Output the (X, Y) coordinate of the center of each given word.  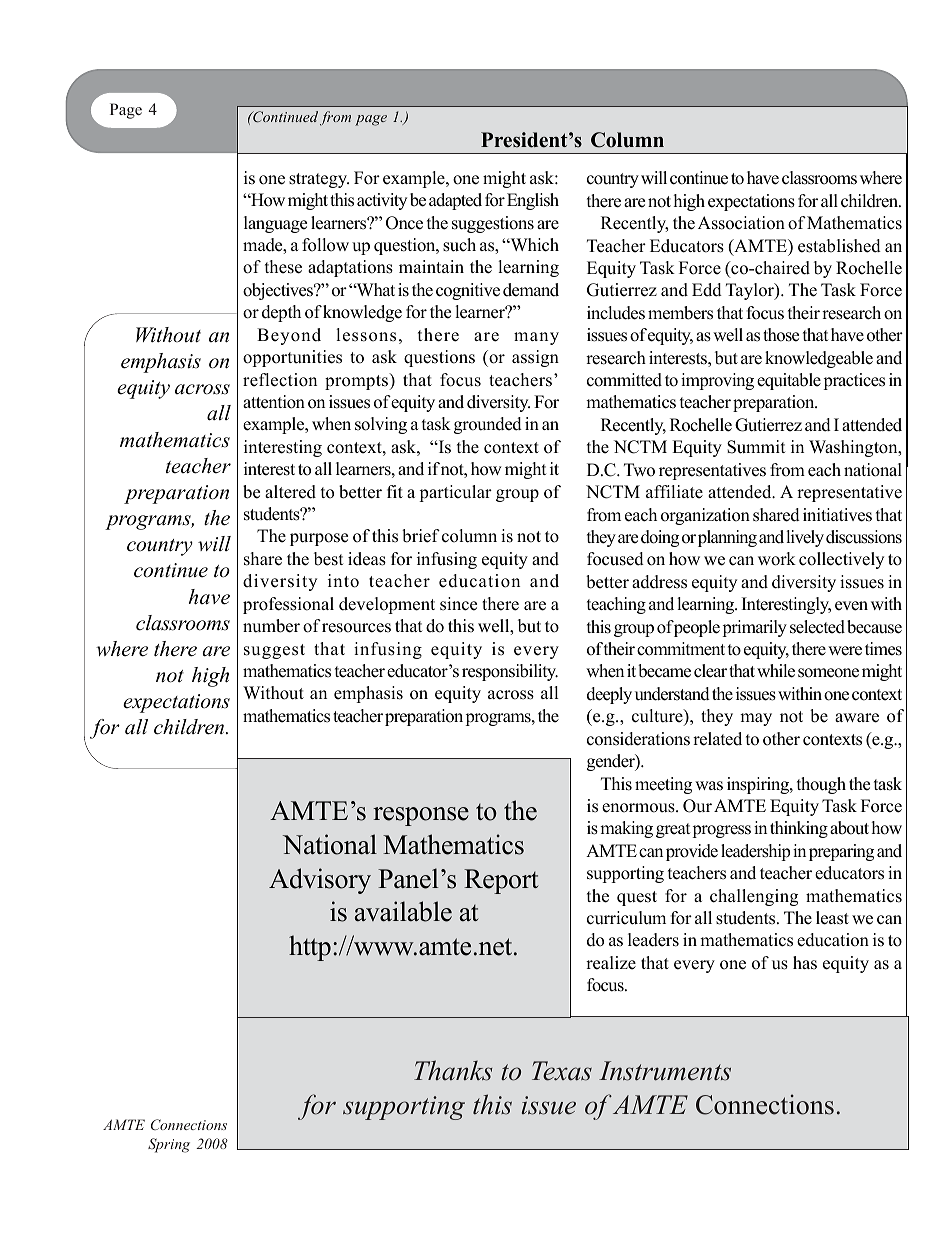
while (776, 671)
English (533, 201)
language (275, 224)
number (271, 626)
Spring (169, 1145)
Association (741, 223)
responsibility (510, 672)
